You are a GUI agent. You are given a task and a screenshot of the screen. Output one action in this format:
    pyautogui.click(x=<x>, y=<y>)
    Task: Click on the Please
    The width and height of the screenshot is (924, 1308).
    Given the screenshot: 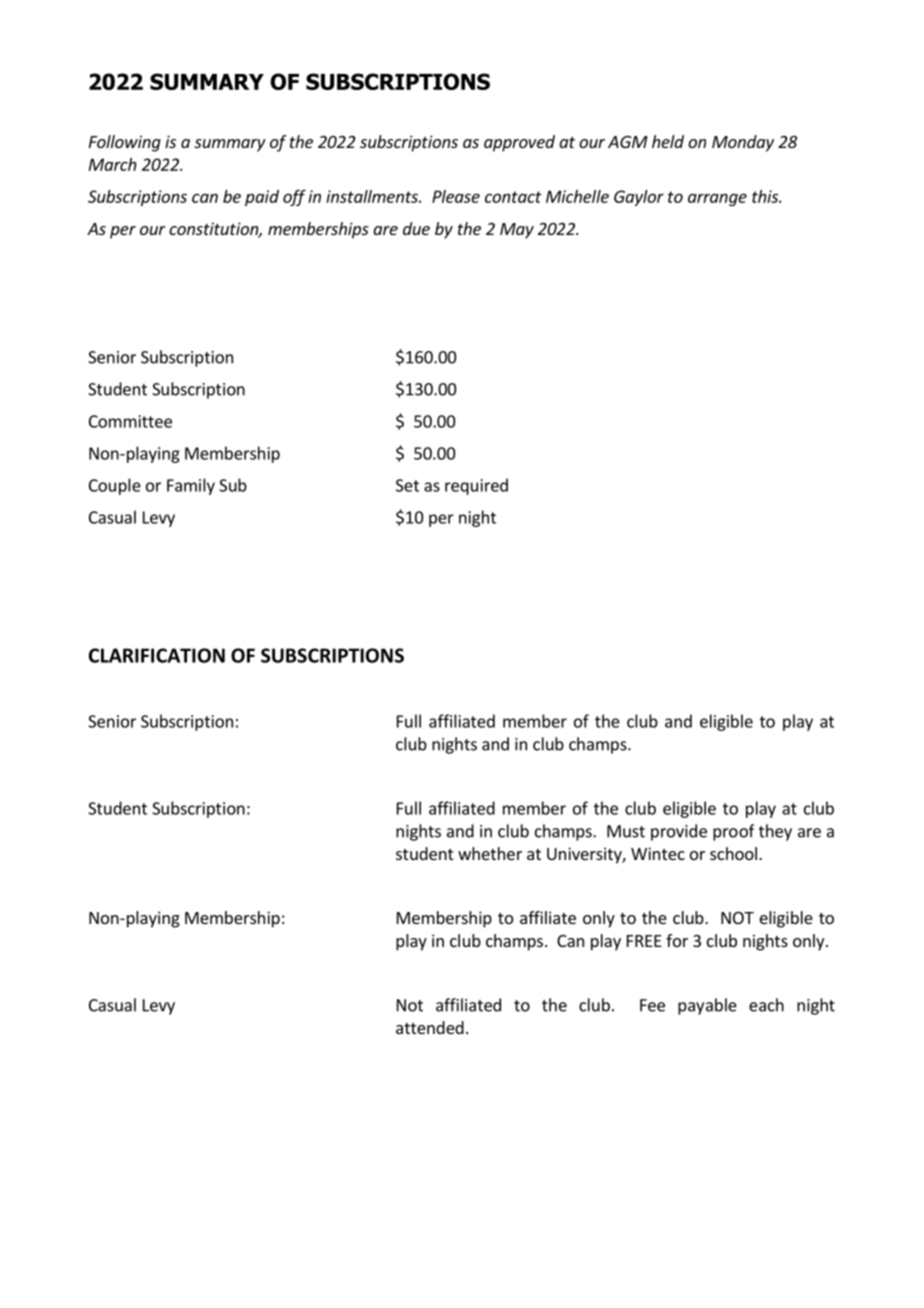 What is the action you would take?
    pyautogui.click(x=456, y=196)
